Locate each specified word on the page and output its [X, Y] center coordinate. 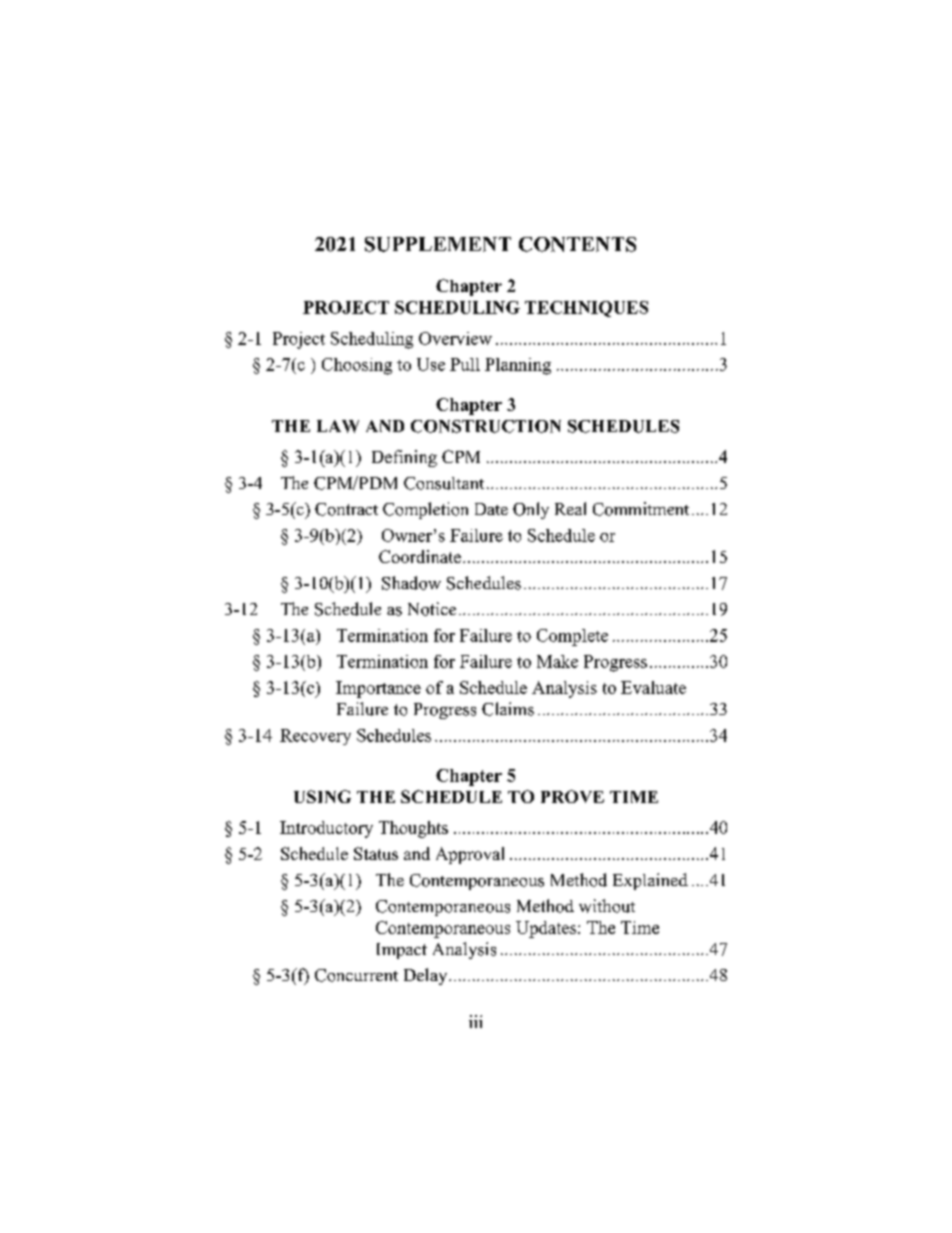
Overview [455, 338]
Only [531, 510]
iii [475, 1021]
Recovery [315, 737]
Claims [508, 709]
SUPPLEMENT [438, 244]
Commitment [641, 509]
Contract [346, 509]
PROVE [572, 796]
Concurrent [356, 975]
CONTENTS [577, 244]
